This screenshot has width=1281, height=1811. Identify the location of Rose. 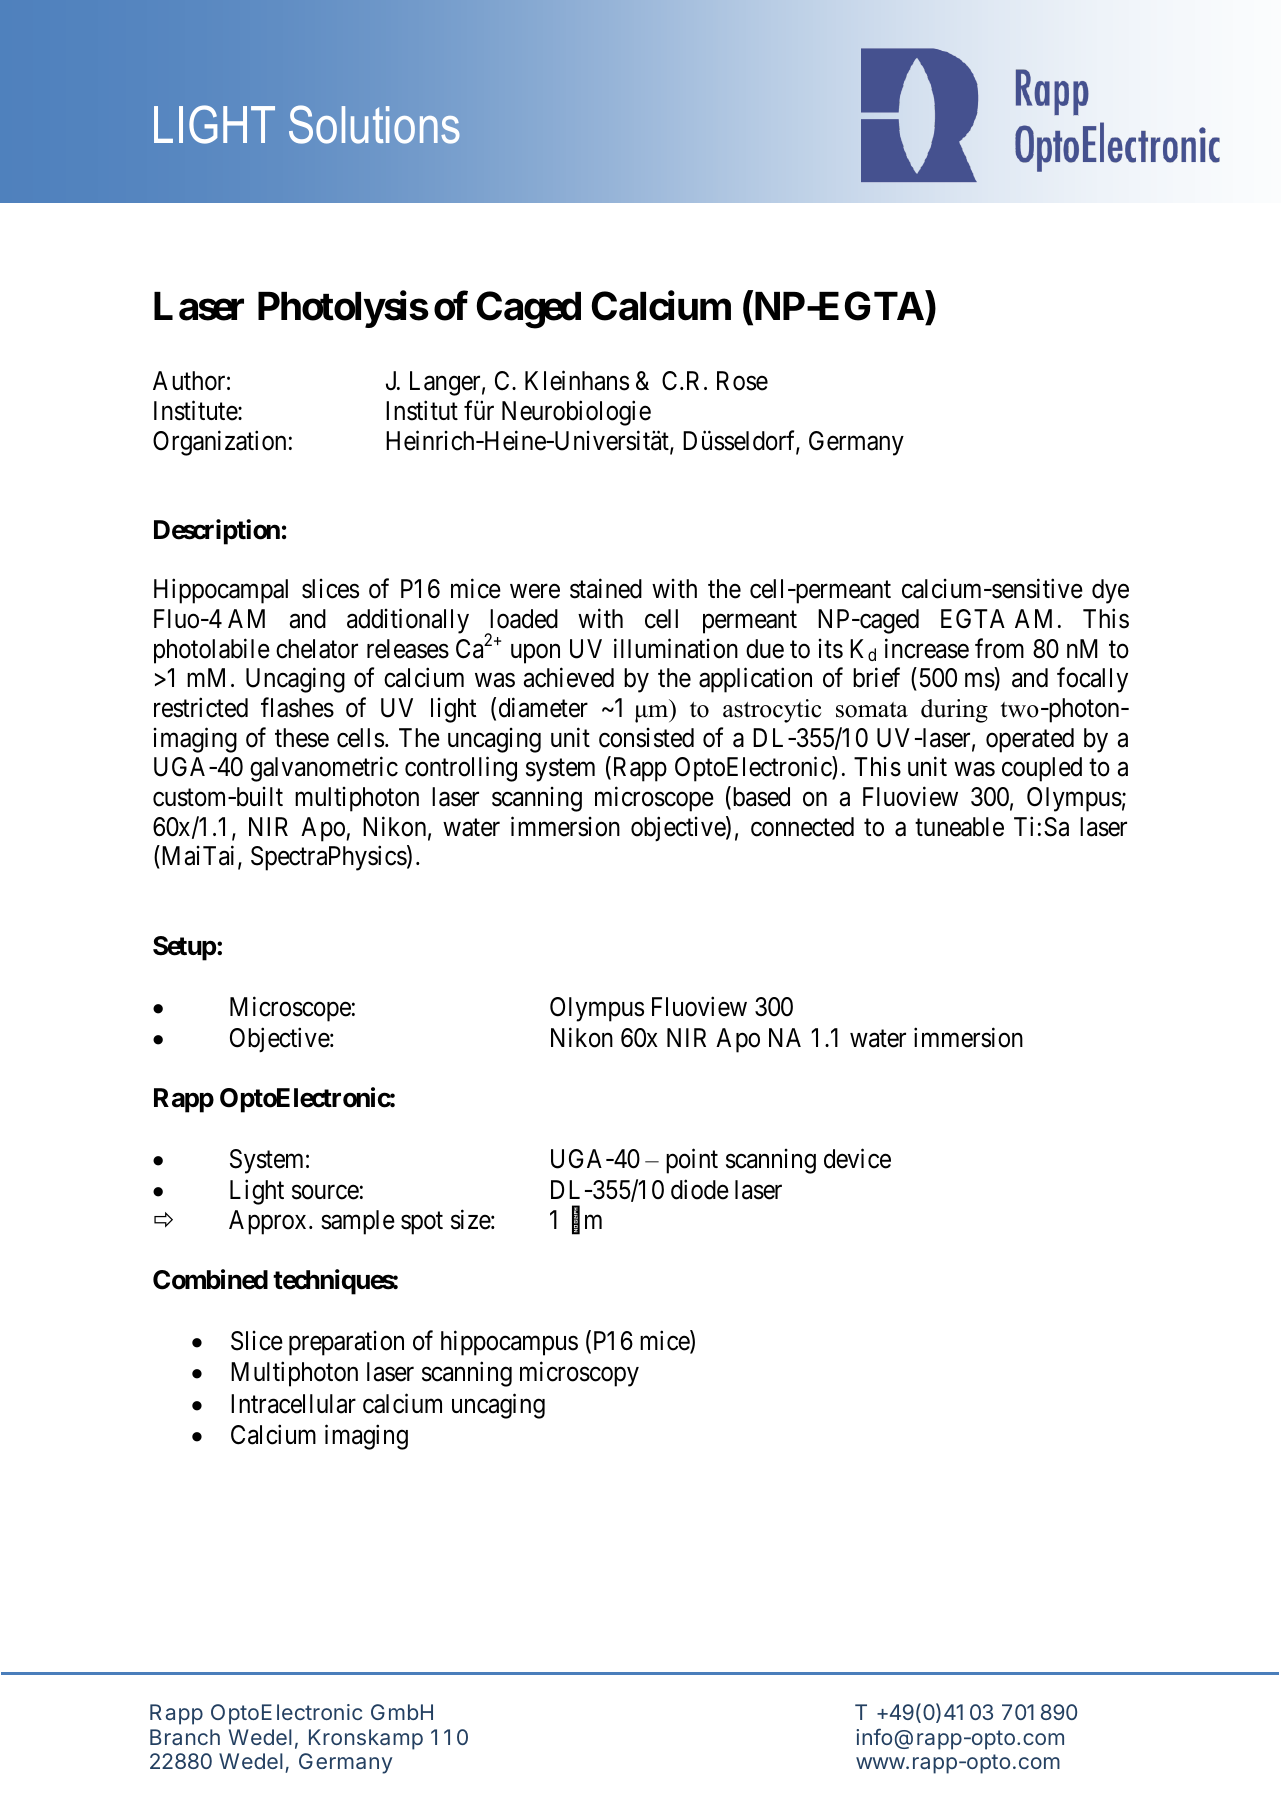
(742, 381).
